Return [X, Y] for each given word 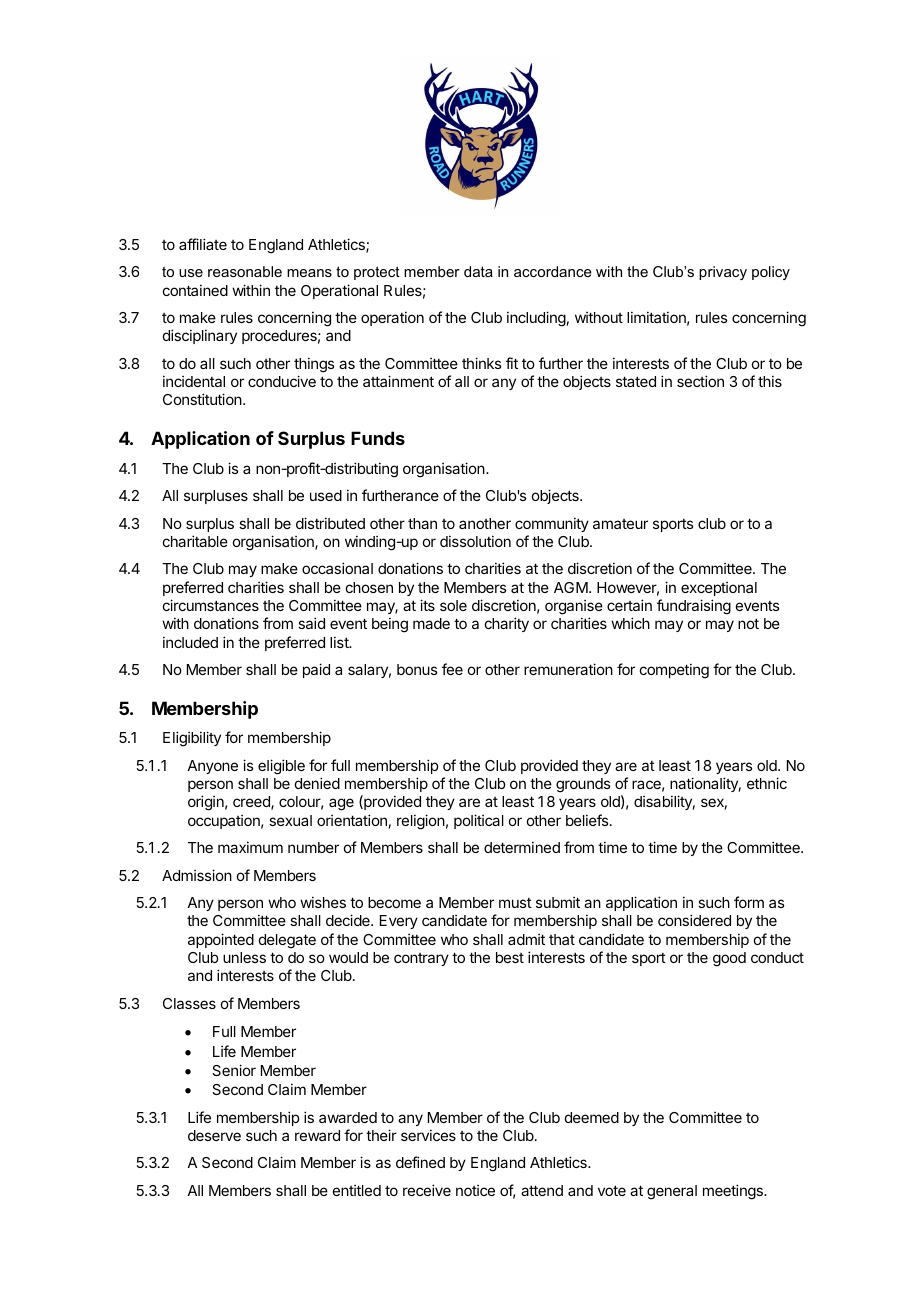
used [326, 495]
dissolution [475, 541]
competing [674, 671]
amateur [620, 524]
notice [475, 1190]
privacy [723, 273]
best [510, 957]
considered [694, 920]
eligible [281, 767]
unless [244, 957]
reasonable [245, 271]
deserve [214, 1135]
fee [452, 669]
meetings [734, 1192]
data [478, 271]
